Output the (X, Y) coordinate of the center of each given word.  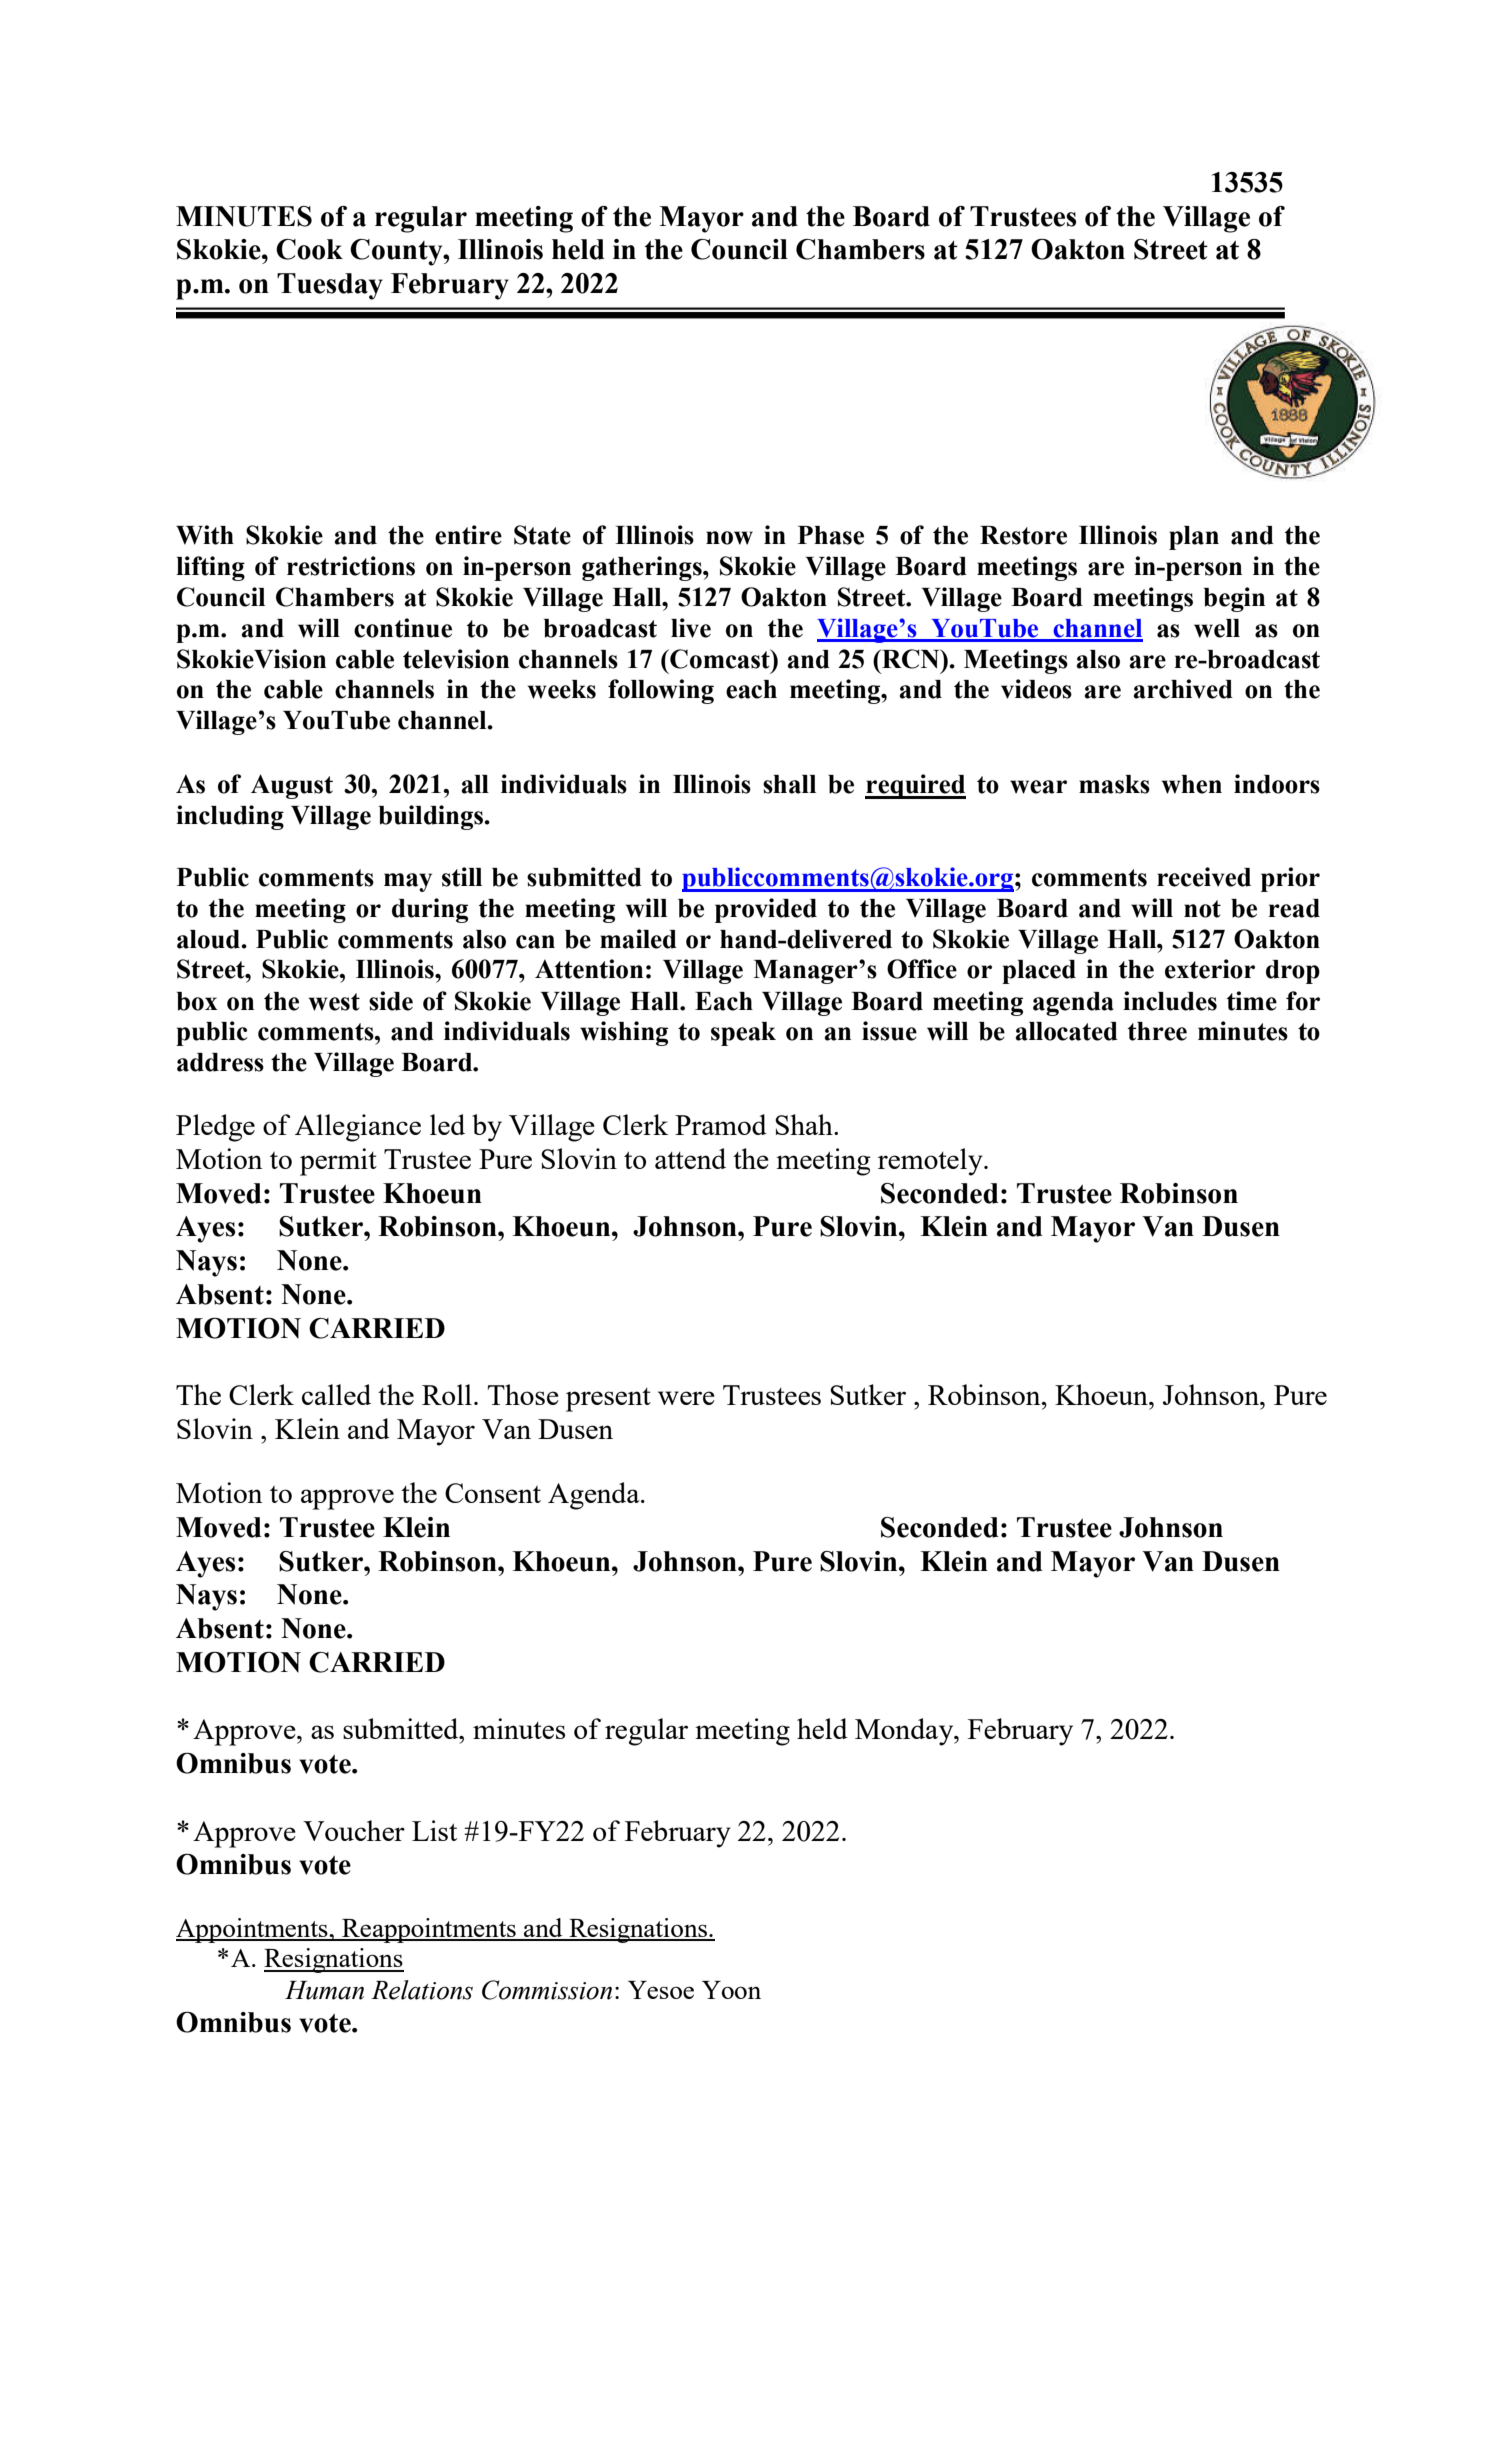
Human (324, 1990)
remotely (931, 1162)
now (729, 538)
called (336, 1394)
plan (1194, 538)
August (292, 786)
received (1204, 877)
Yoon (731, 1990)
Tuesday (330, 286)
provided (766, 910)
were (686, 1398)
